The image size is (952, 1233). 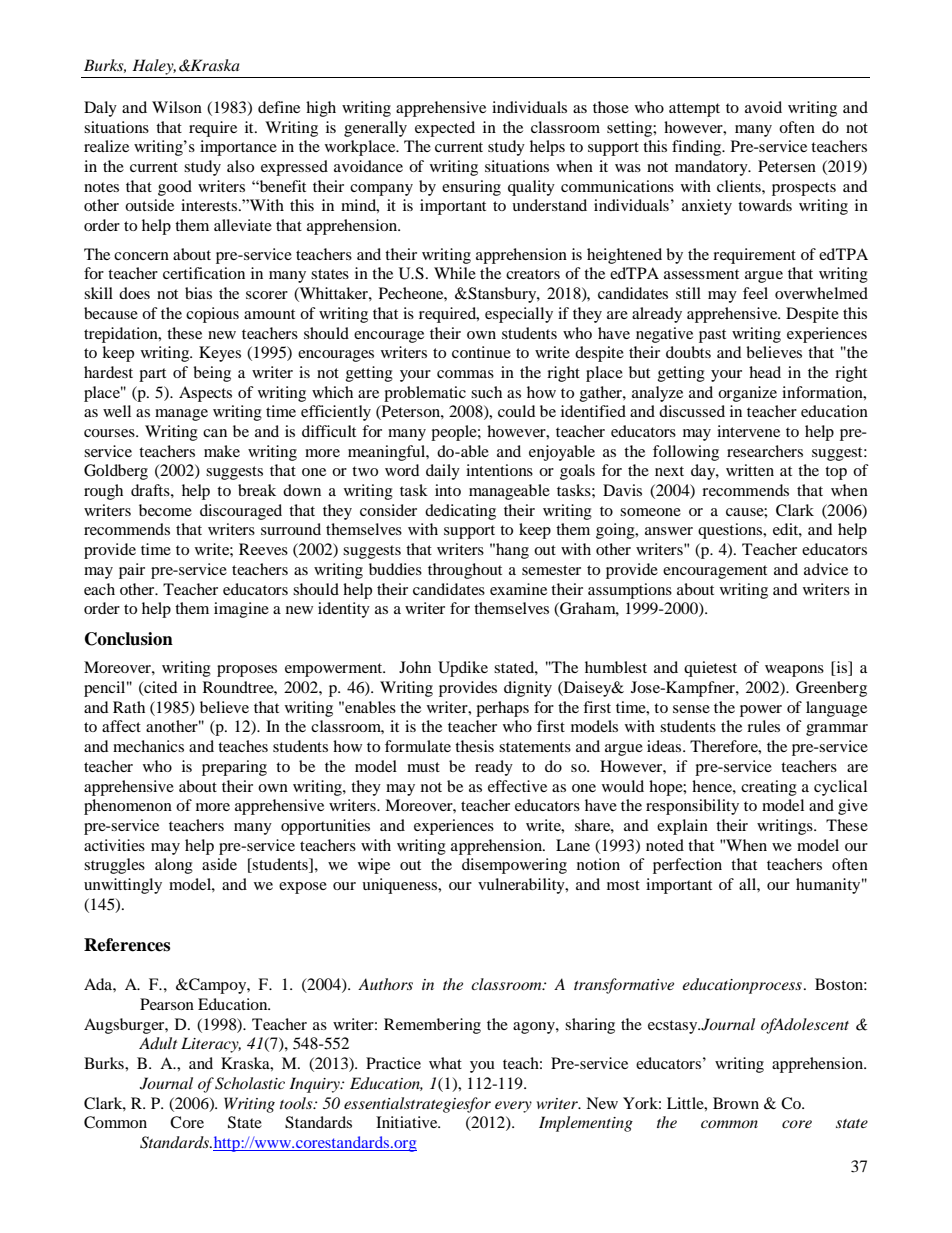 I want to click on expected, so click(x=445, y=129).
